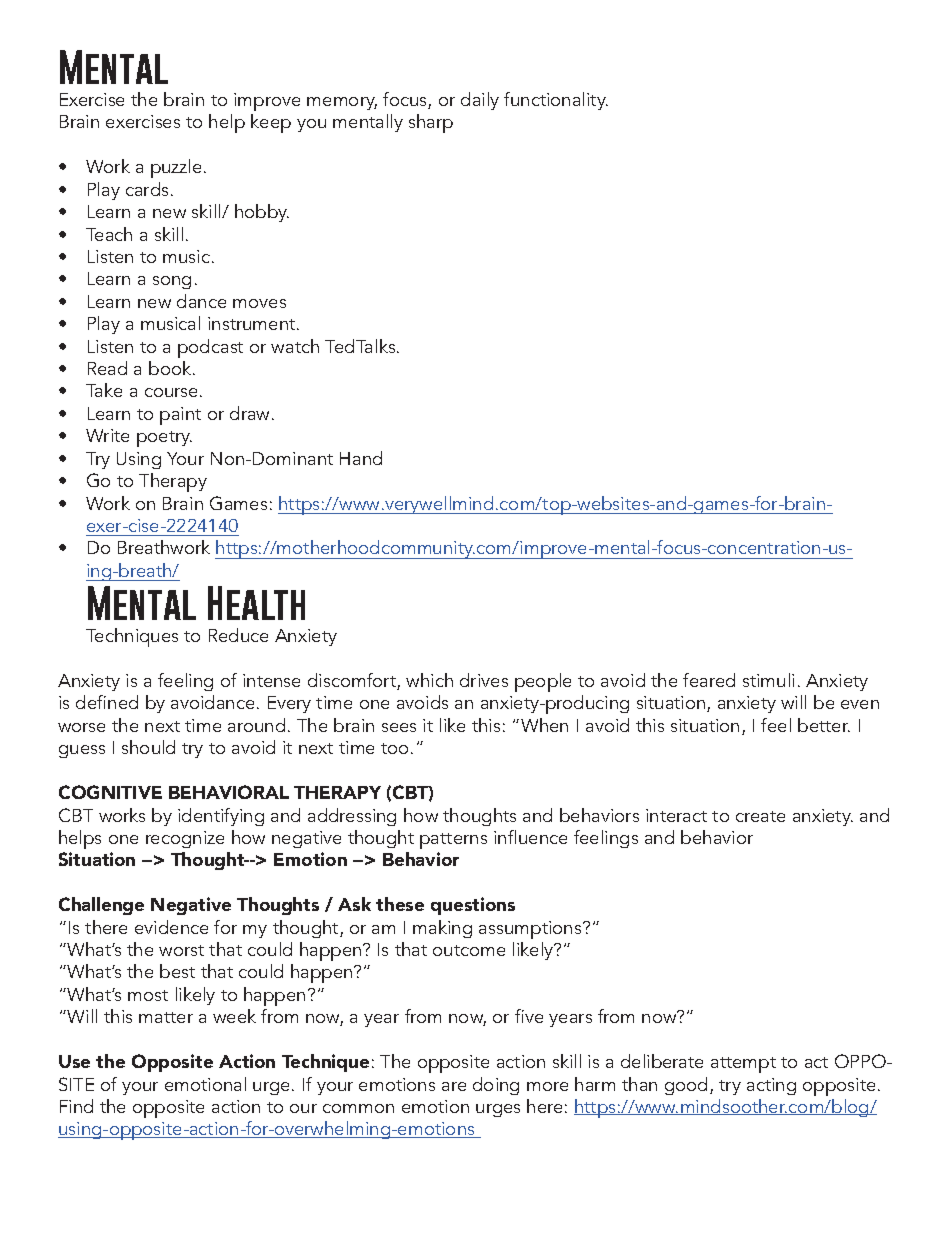 The width and height of the screenshot is (952, 1233). I want to click on watch, so click(295, 346).
